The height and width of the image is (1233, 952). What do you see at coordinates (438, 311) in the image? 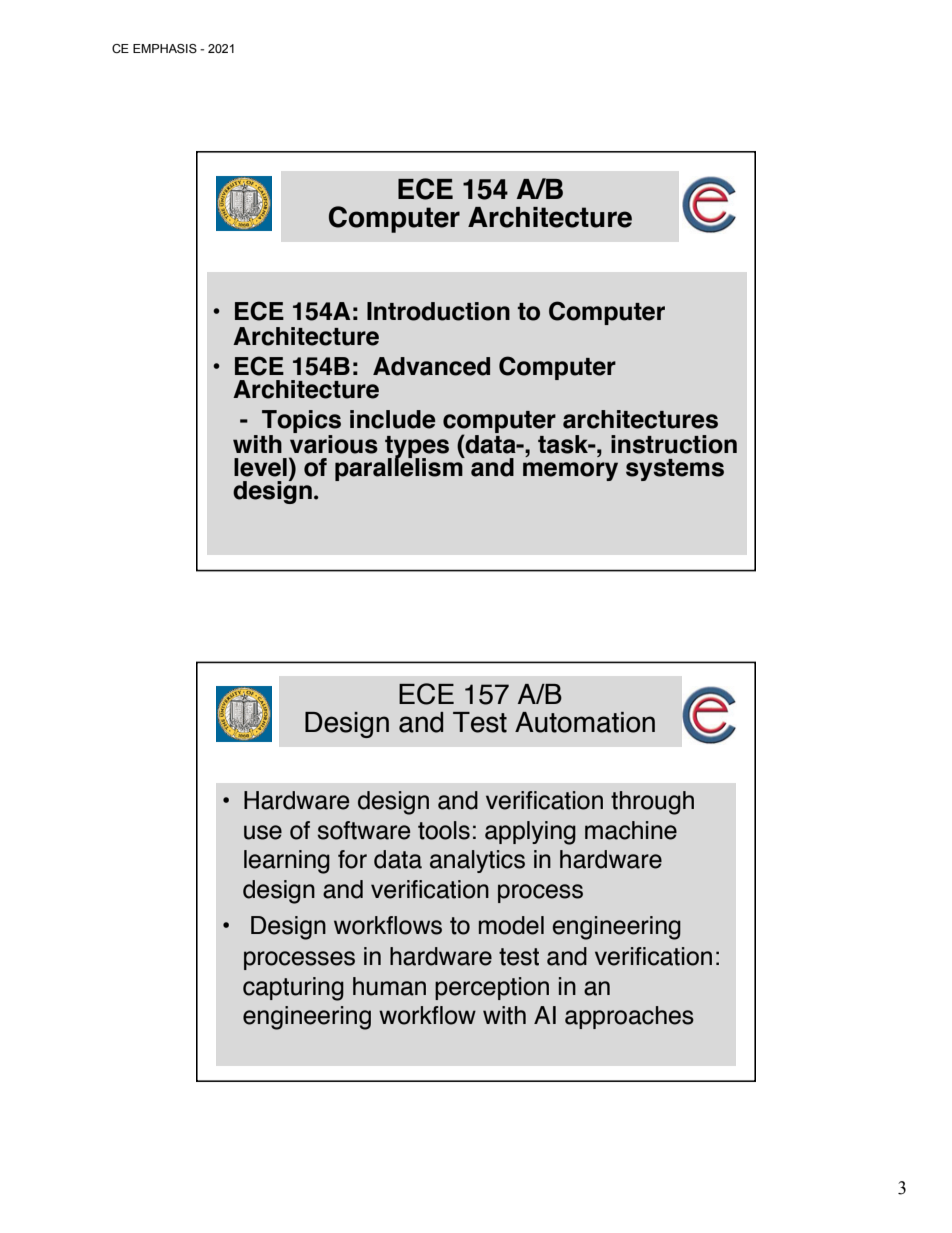
I see `Introduction` at bounding box center [438, 311].
